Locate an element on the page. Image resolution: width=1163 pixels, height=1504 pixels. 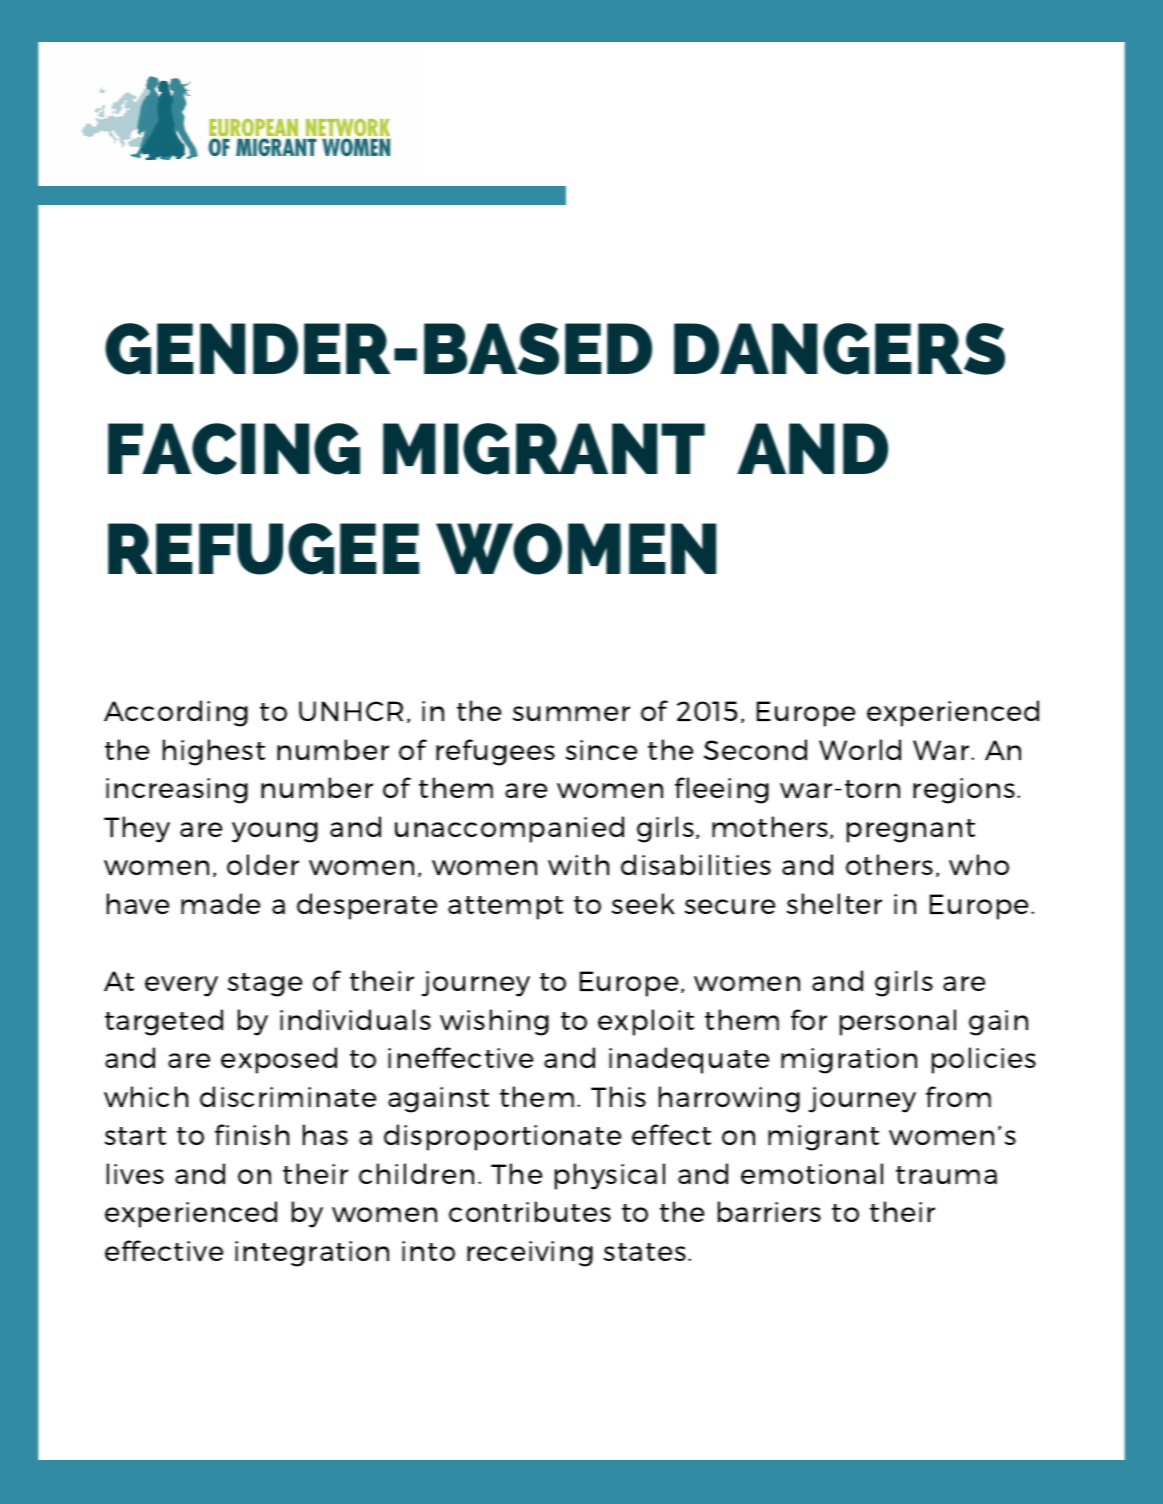
DANGERS is located at coordinates (839, 349).
